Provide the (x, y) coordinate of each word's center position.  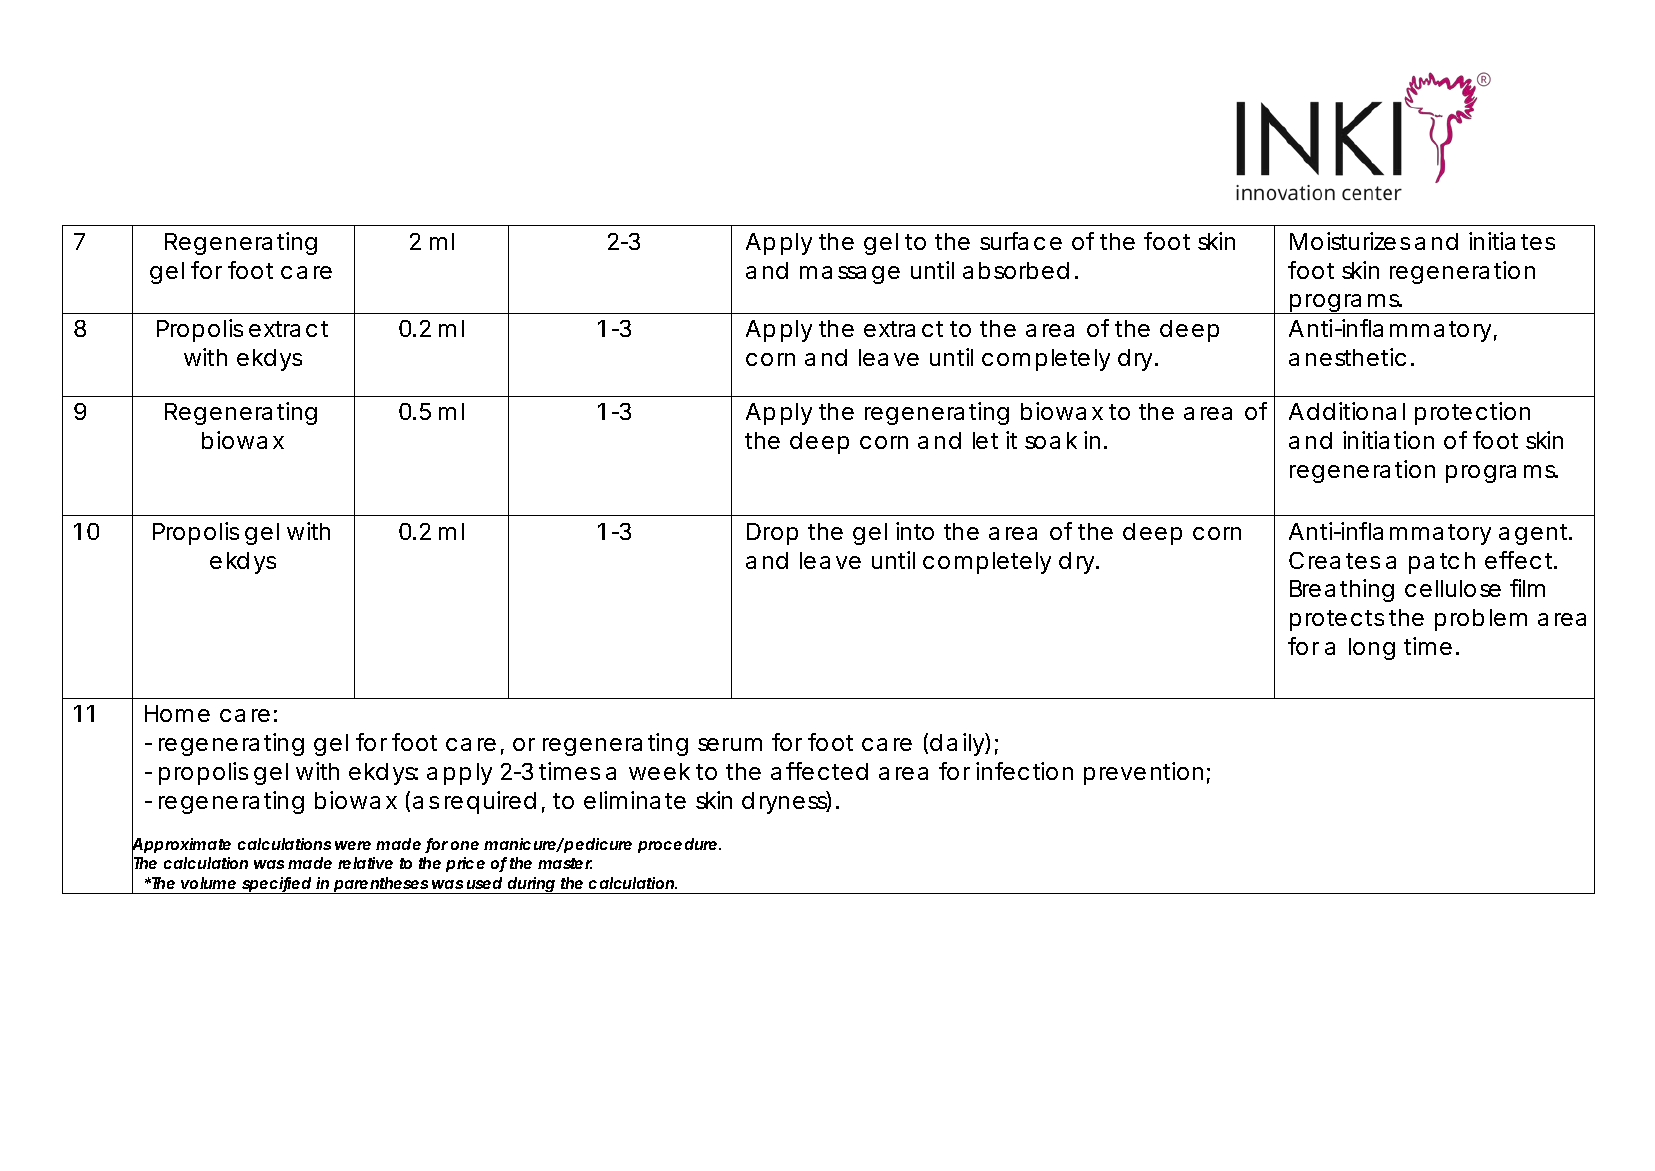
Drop (772, 534)
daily (957, 744)
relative (365, 863)
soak (1051, 440)
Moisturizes (1350, 241)
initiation (1388, 440)
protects (1337, 620)
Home (177, 713)
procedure (677, 845)
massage (850, 275)
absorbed (1016, 270)
